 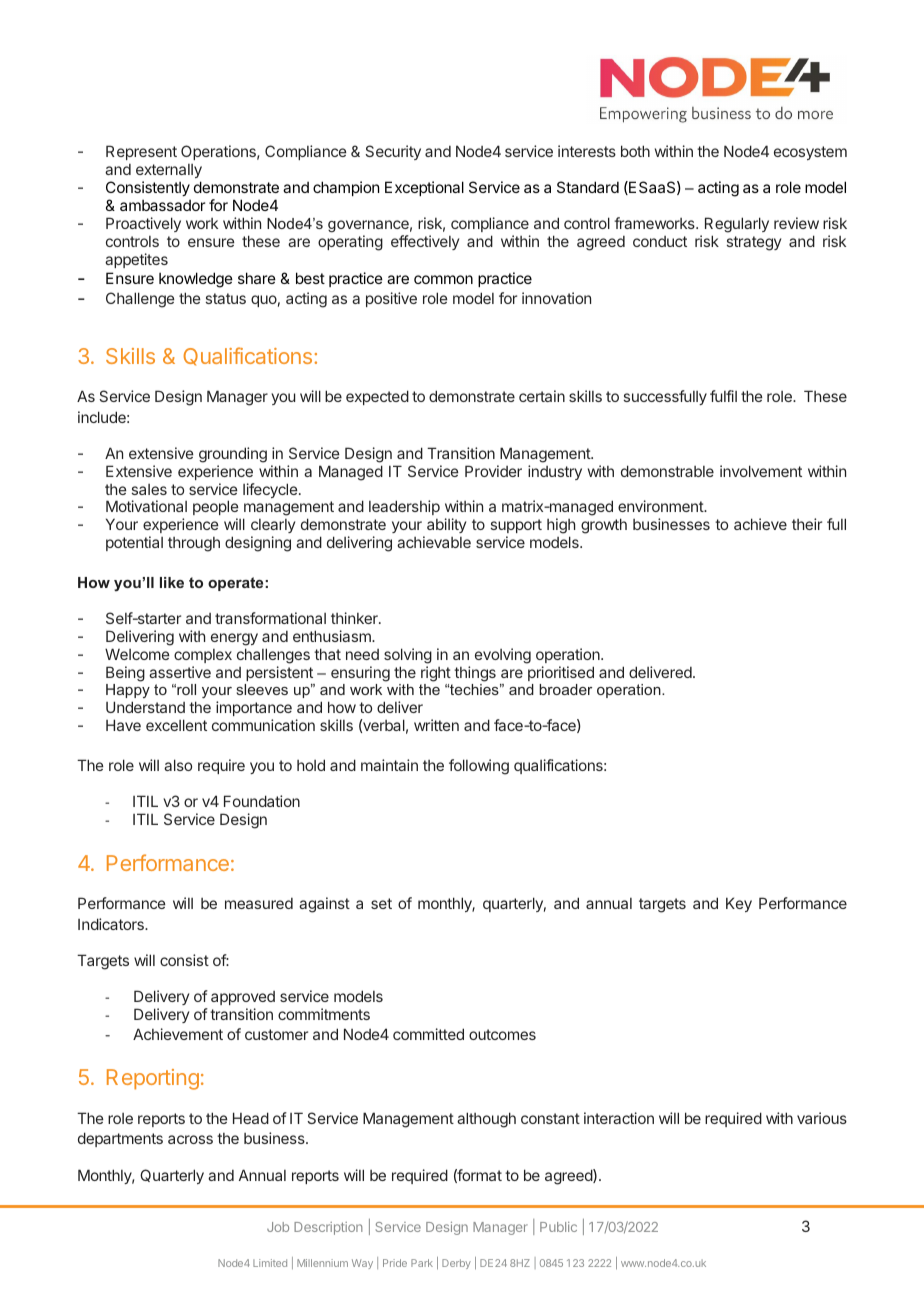 What do you see at coordinates (565, 689) in the screenshot?
I see `broader` at bounding box center [565, 689].
